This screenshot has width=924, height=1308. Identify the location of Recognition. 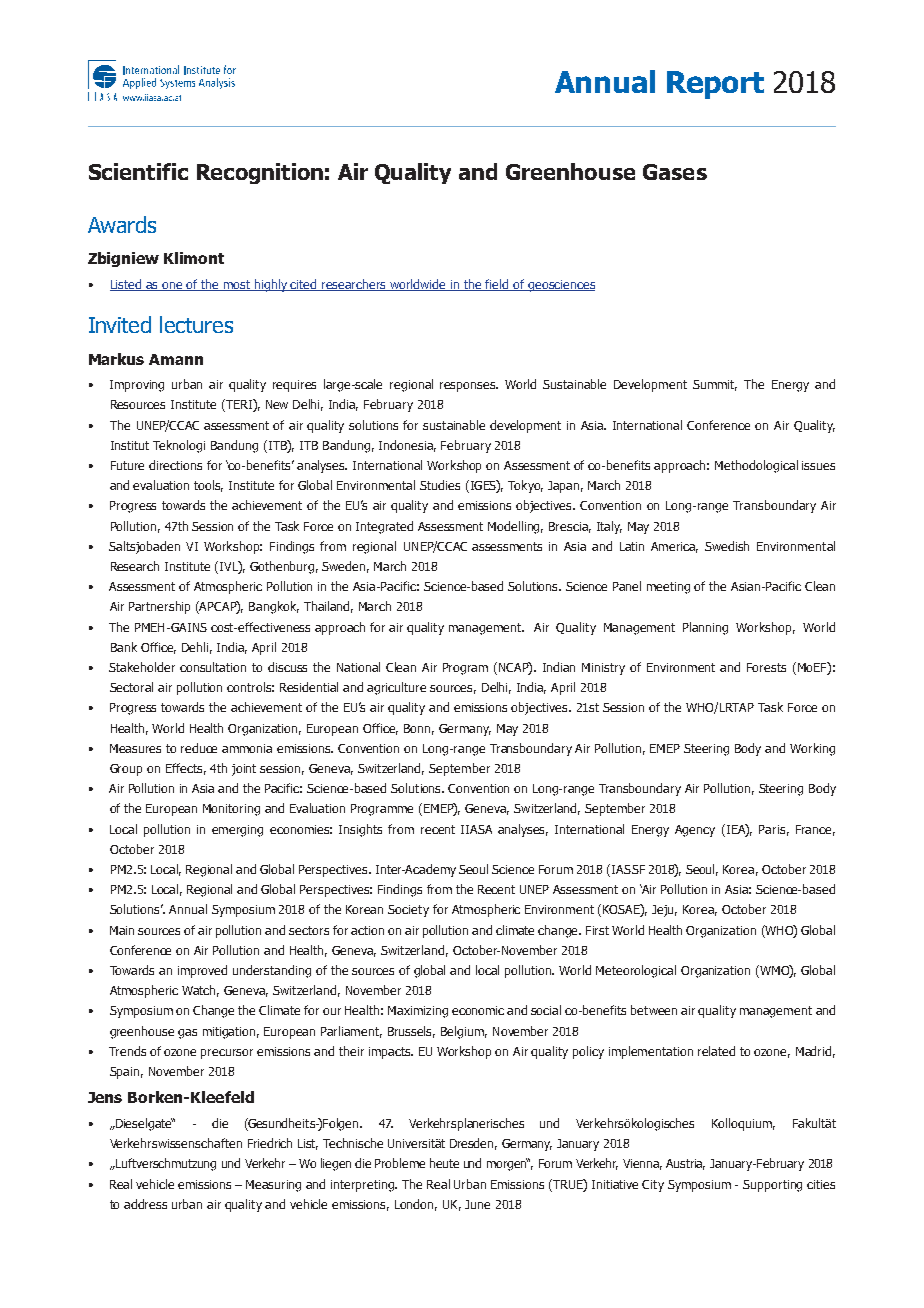
(260, 173).
